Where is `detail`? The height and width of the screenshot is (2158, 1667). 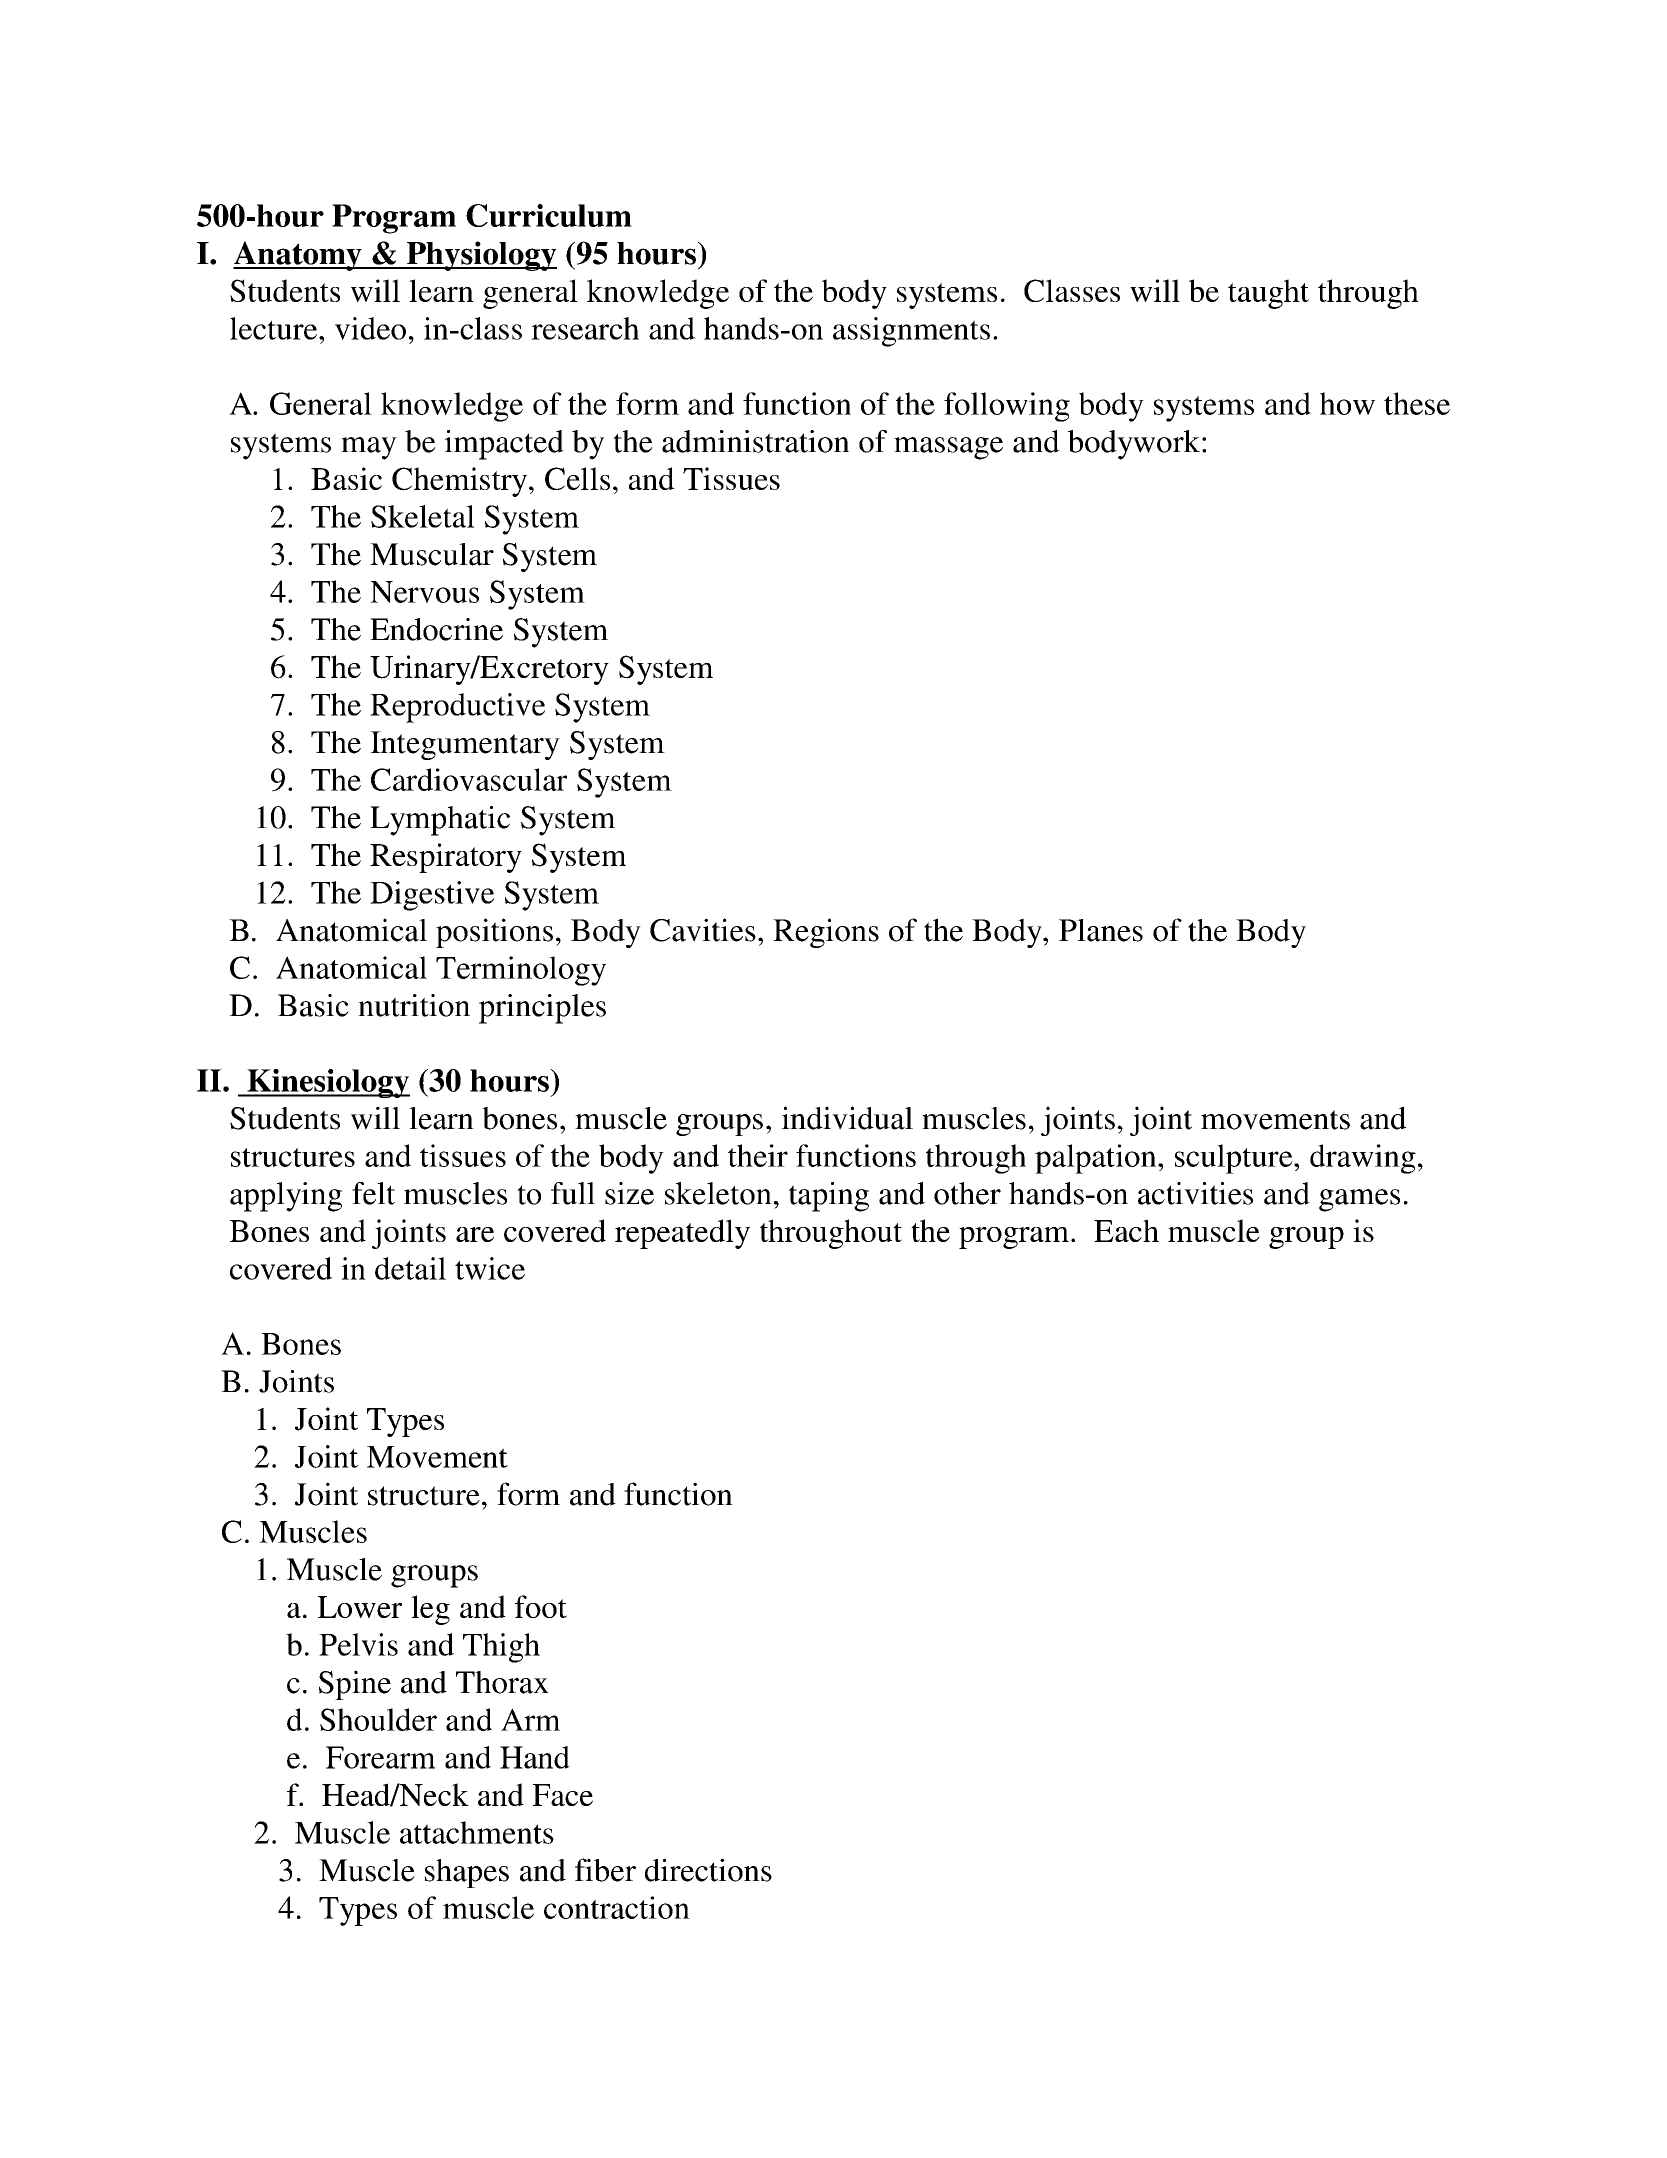 detail is located at coordinates (410, 1268).
